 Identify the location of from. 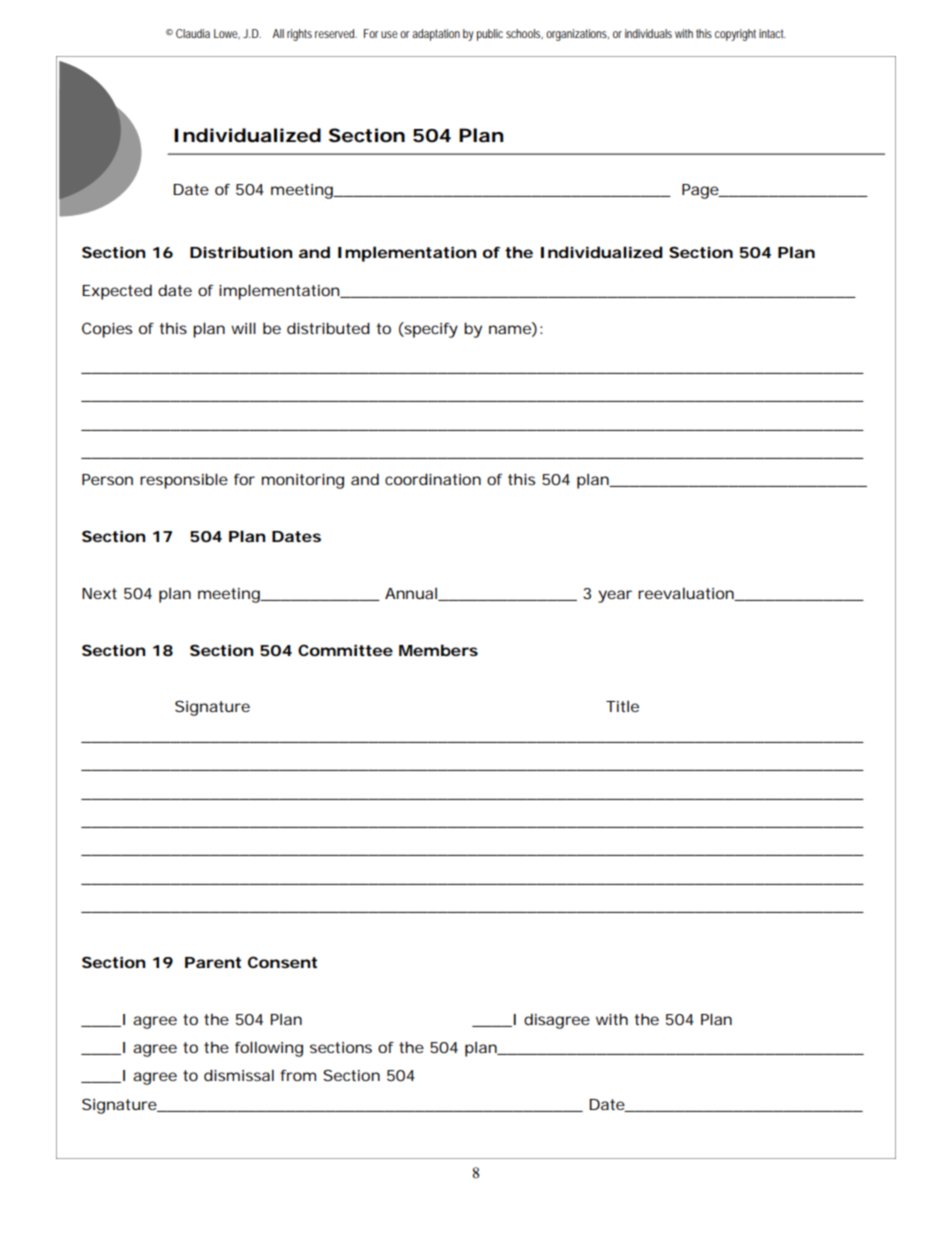
(298, 1075).
